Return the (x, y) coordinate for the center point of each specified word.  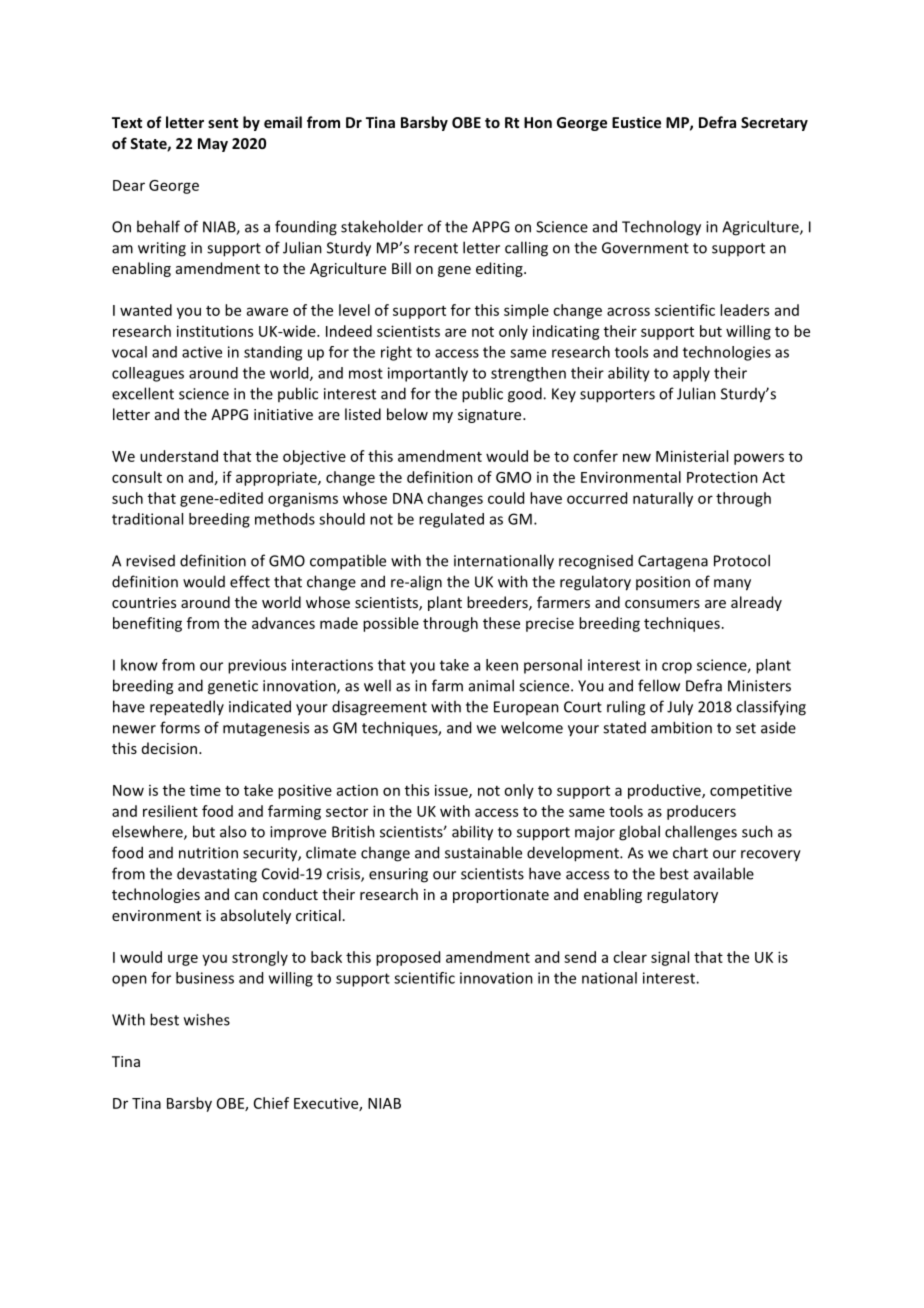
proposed (408, 958)
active (202, 352)
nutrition (208, 853)
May (213, 145)
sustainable (483, 852)
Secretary (774, 124)
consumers (662, 604)
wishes (207, 1019)
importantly (428, 374)
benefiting (147, 624)
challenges (701, 833)
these (501, 623)
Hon (538, 122)
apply (691, 374)
